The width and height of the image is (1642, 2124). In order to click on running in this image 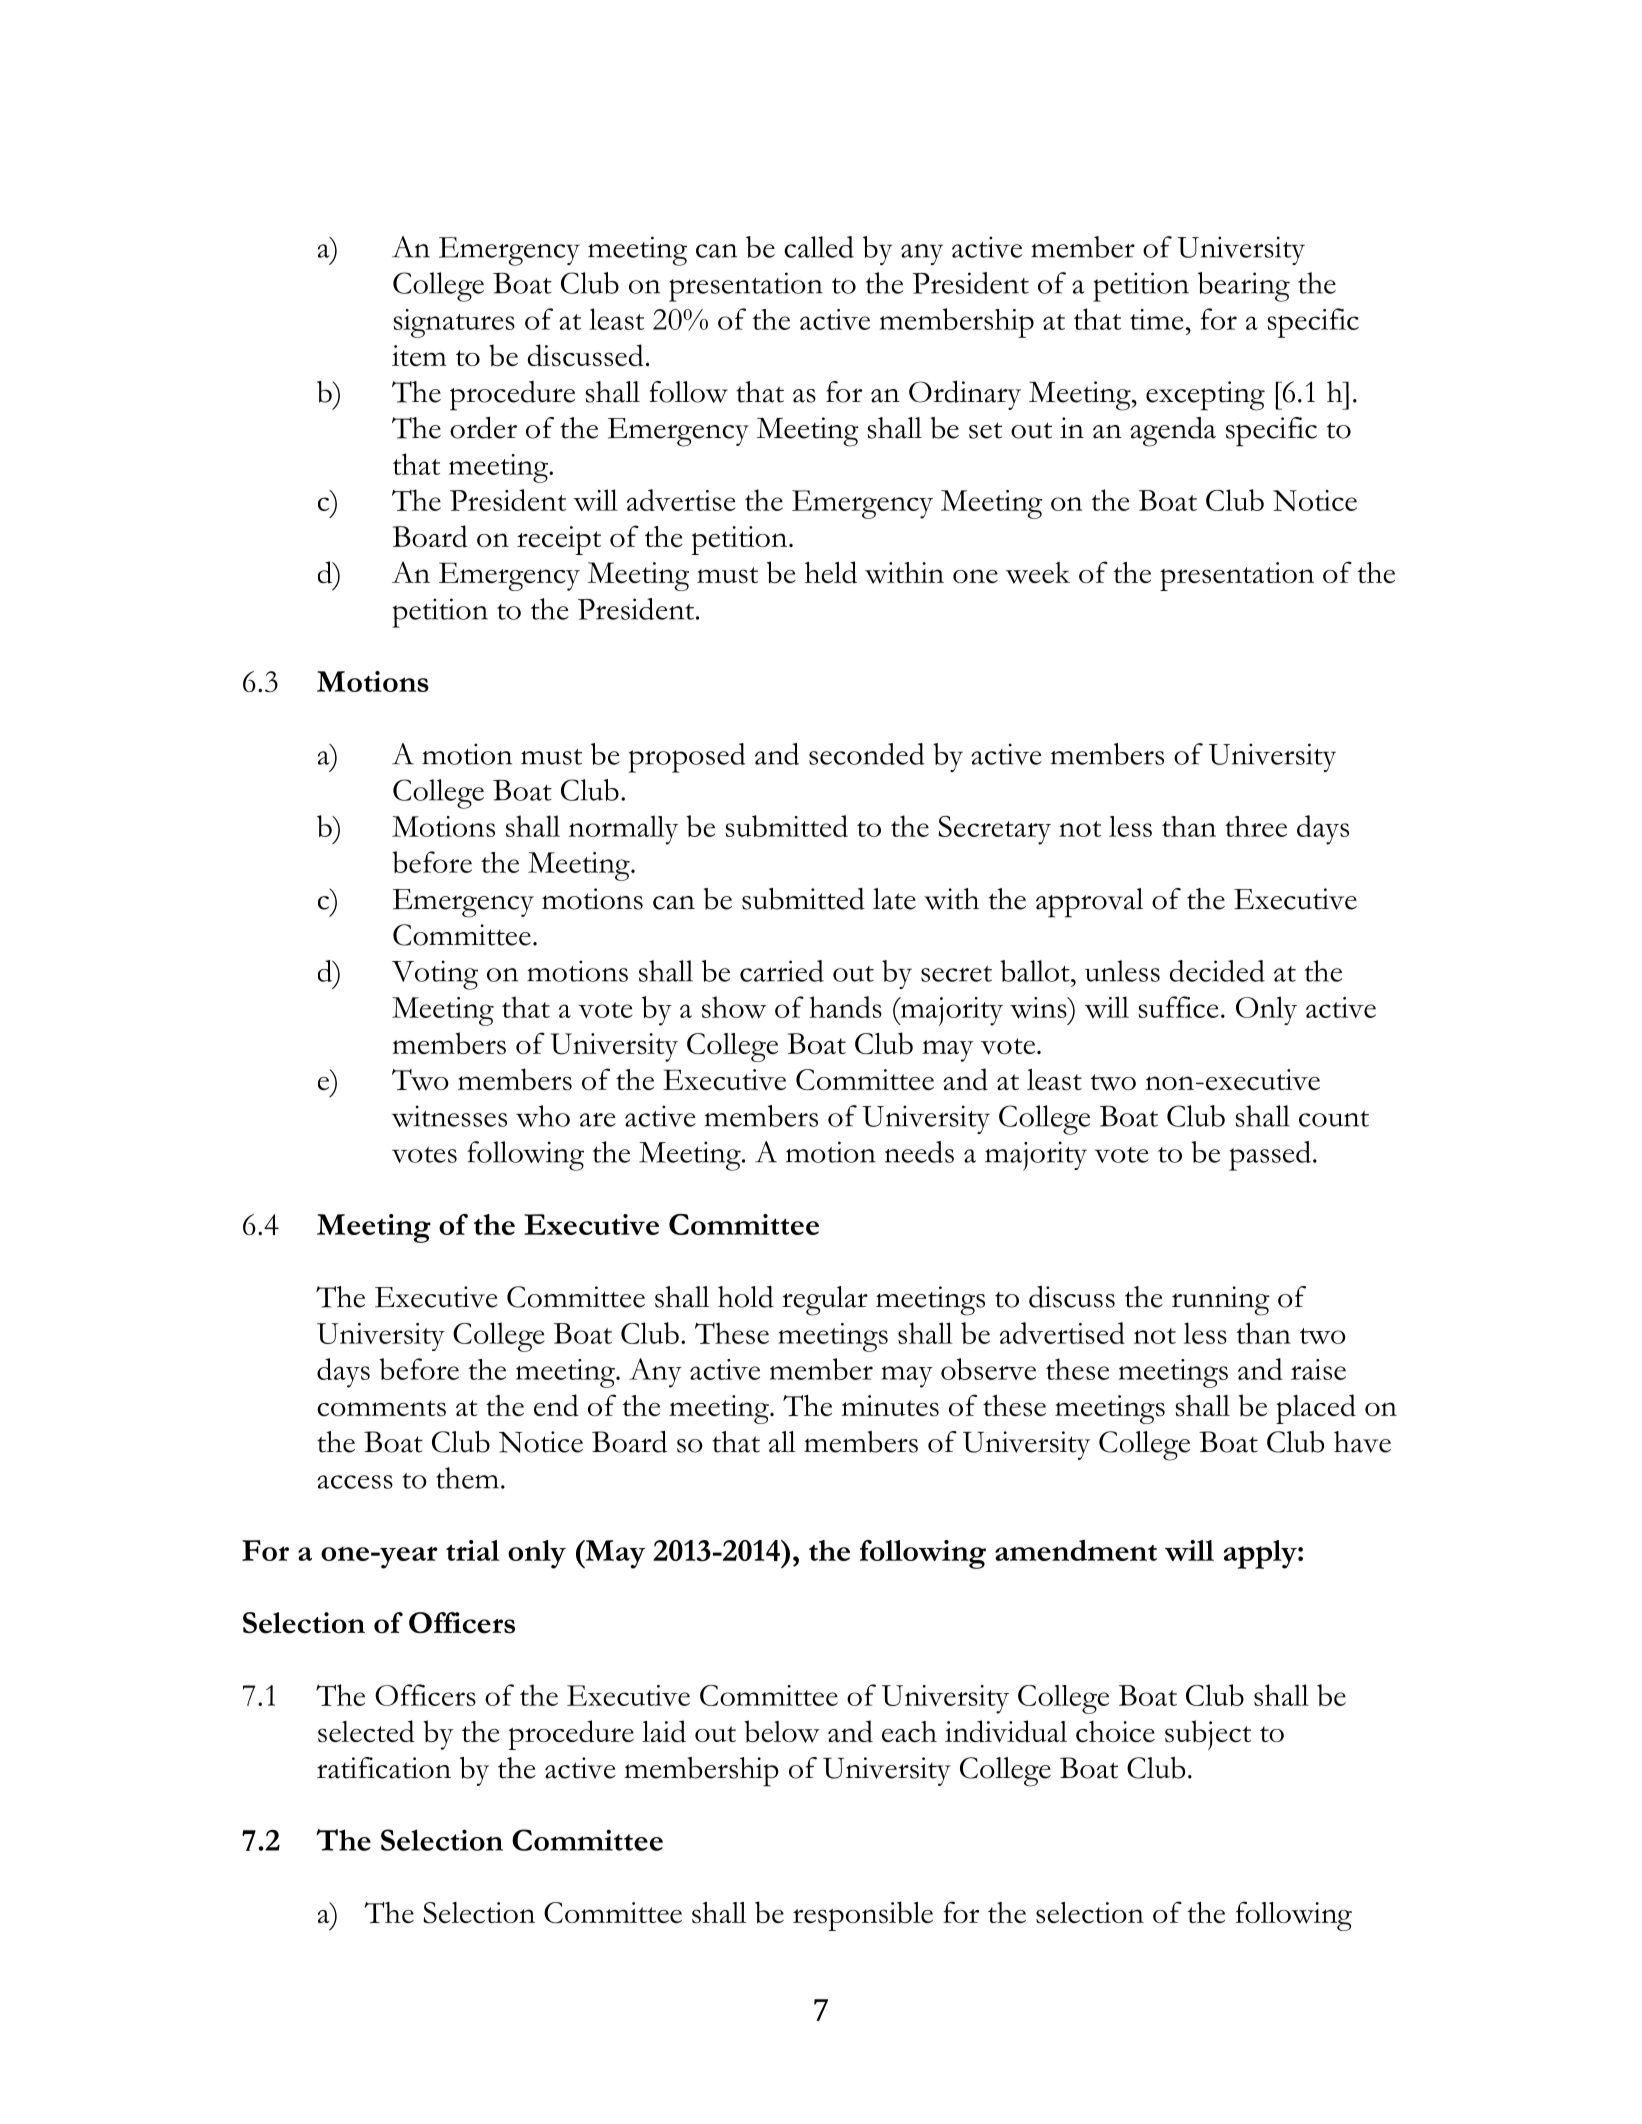, I will do `click(1221, 1301)`.
